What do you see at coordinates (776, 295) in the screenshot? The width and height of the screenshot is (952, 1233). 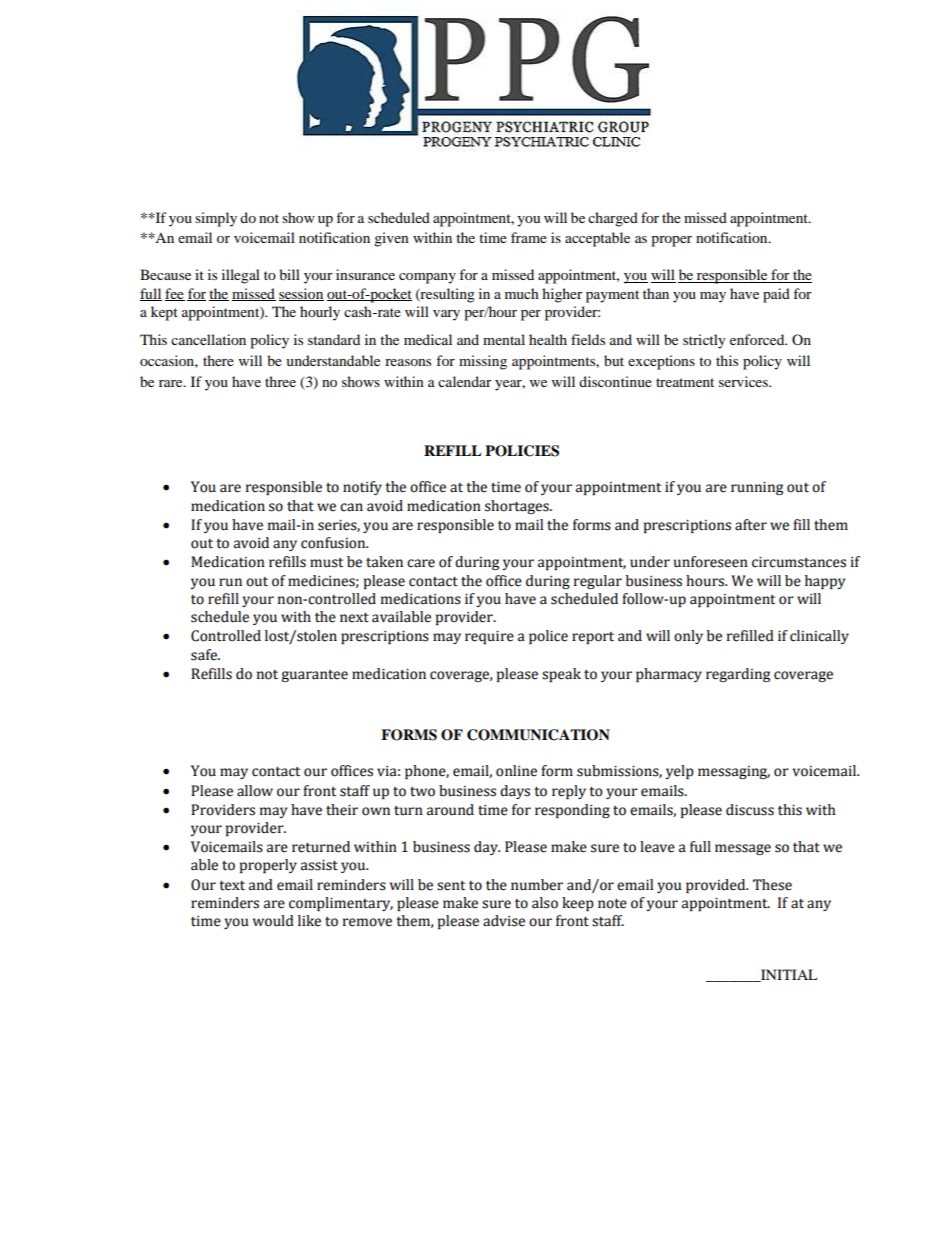 I see `paid` at bounding box center [776, 295].
